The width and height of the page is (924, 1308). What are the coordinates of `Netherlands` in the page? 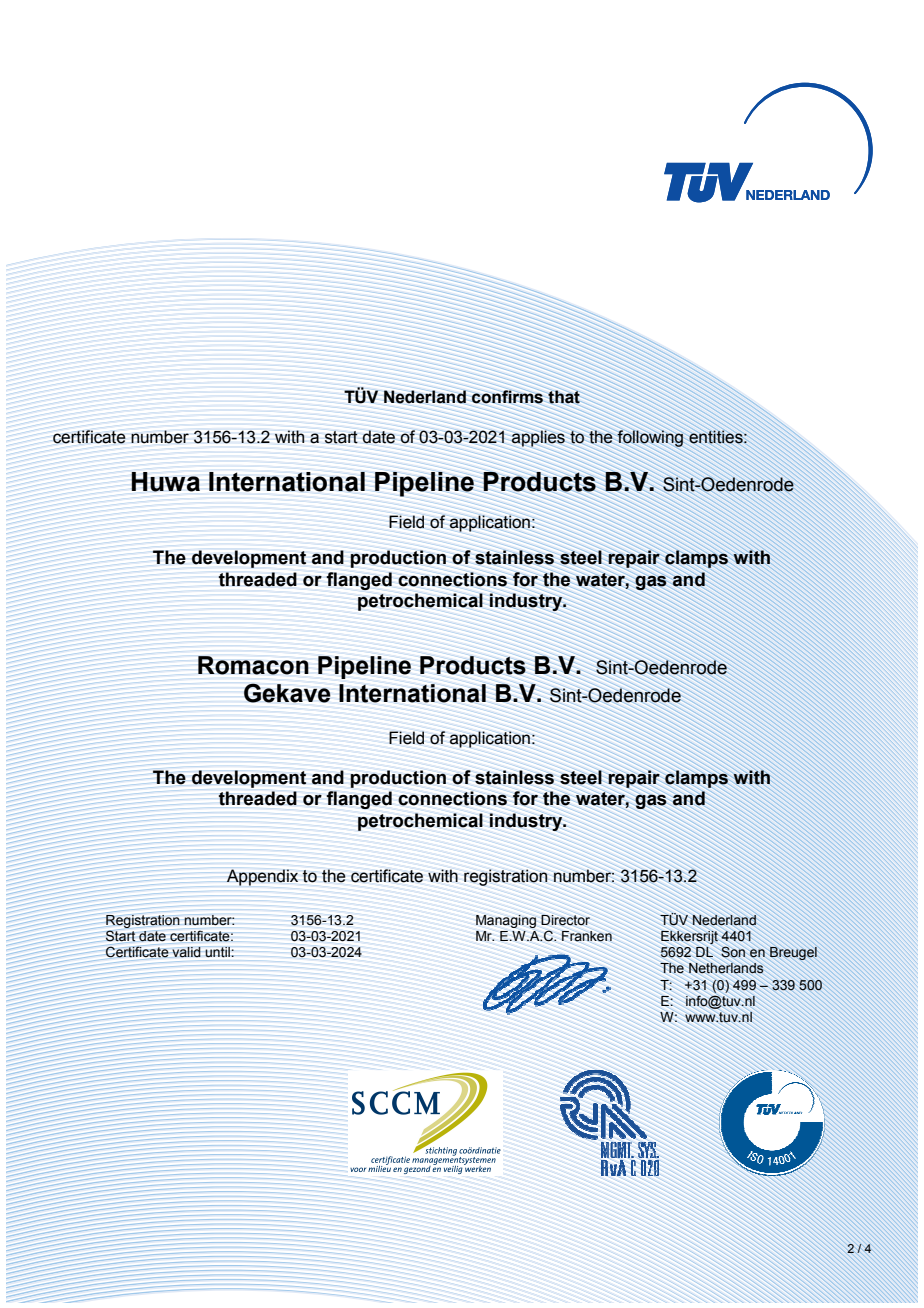 It's located at (726, 968).
